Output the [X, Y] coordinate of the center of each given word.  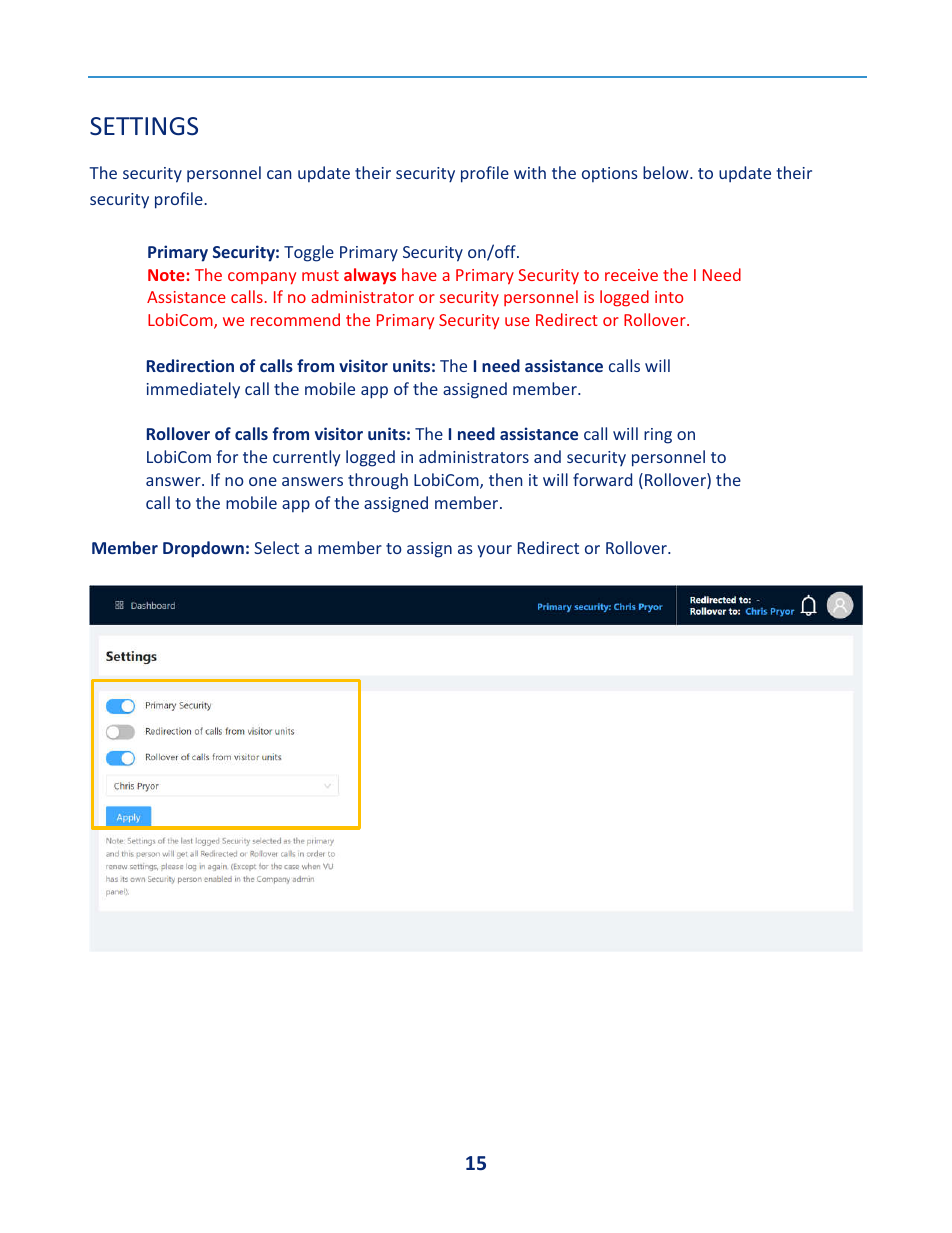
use [517, 321]
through [378, 481]
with [530, 172]
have [419, 274]
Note [166, 275]
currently [306, 458]
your [494, 551]
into [669, 297]
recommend [295, 319]
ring [658, 436]
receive [631, 275]
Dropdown [203, 549]
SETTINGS [144, 126]
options [610, 174]
